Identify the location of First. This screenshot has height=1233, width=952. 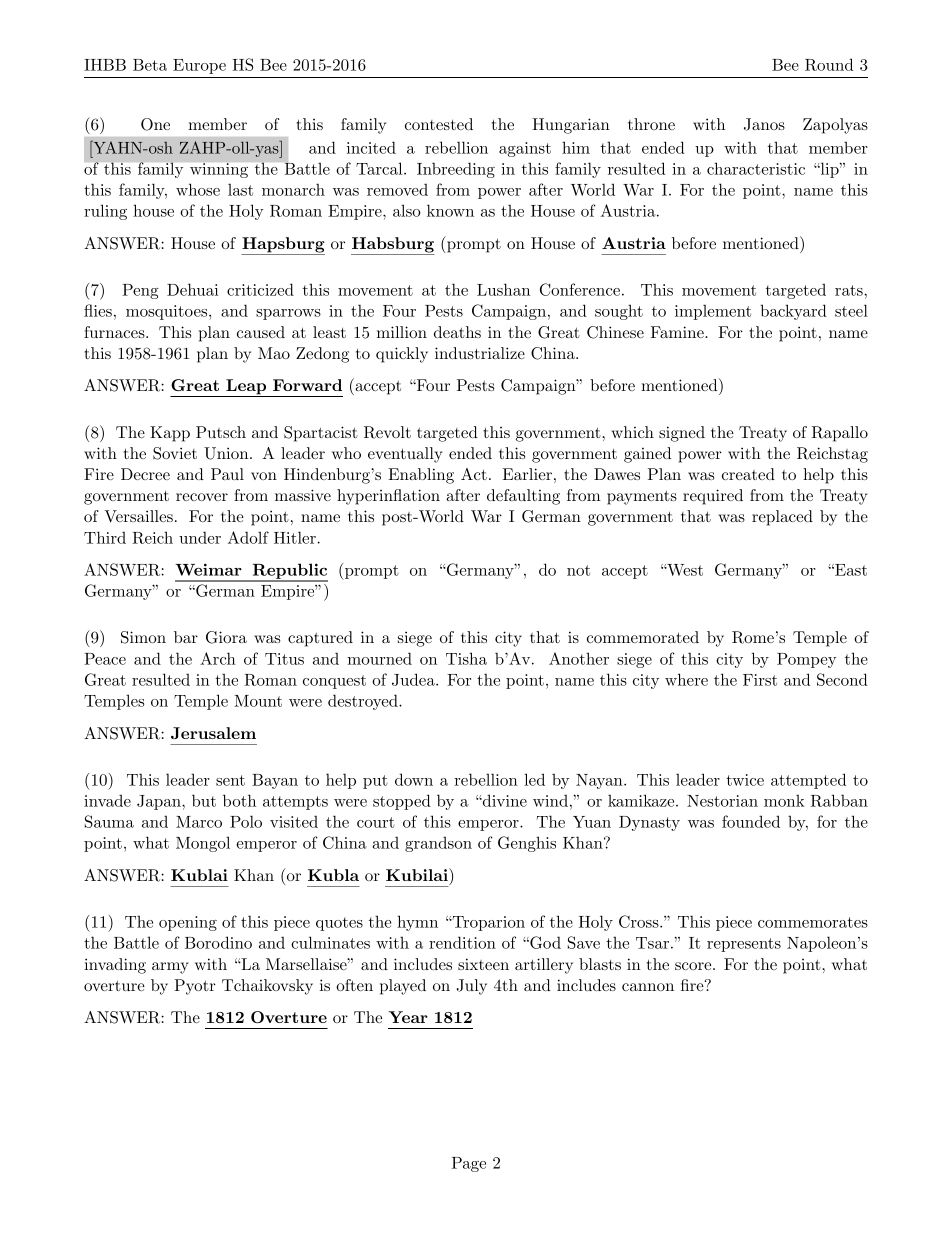
(760, 680).
